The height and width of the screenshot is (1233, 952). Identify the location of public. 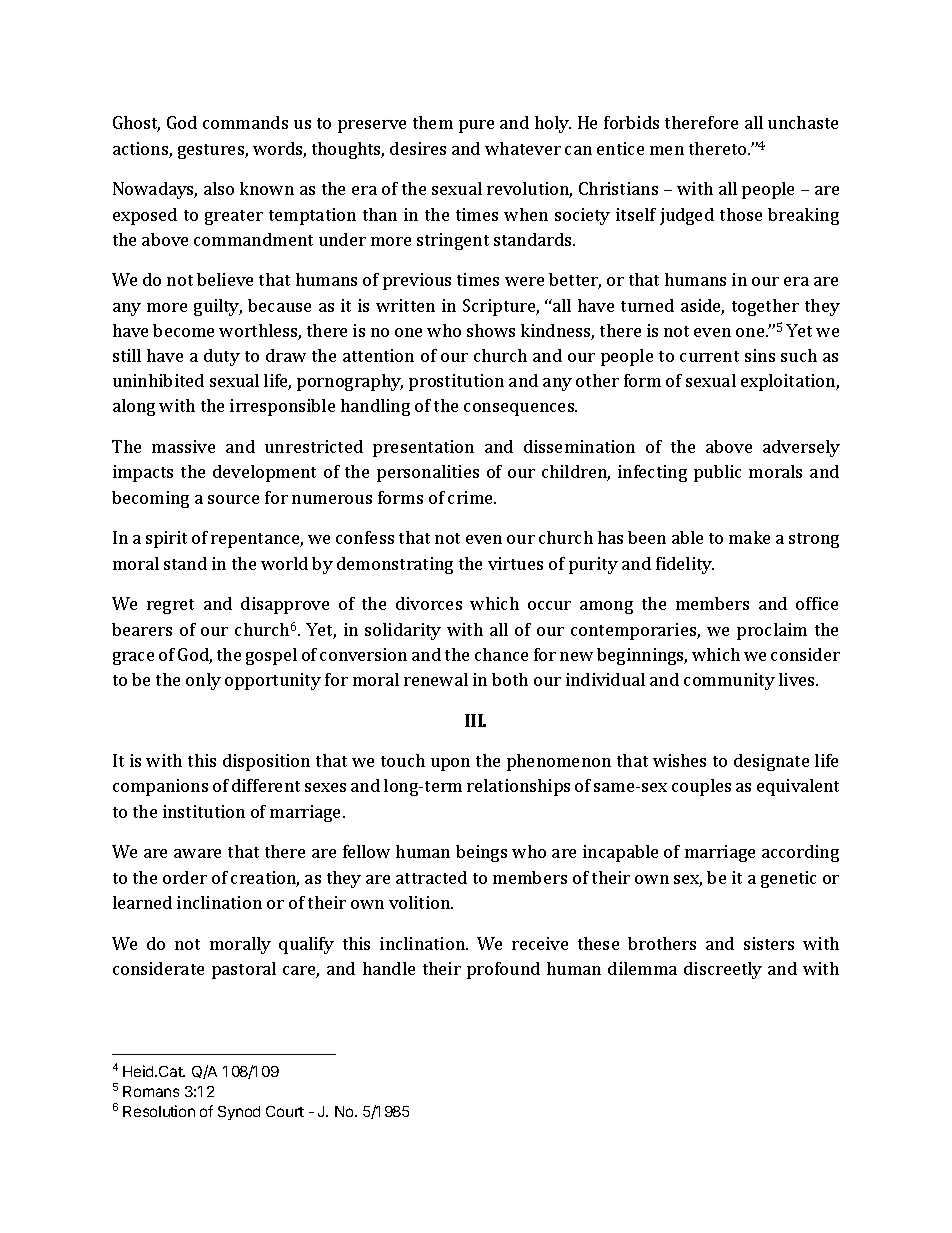
(717, 473).
